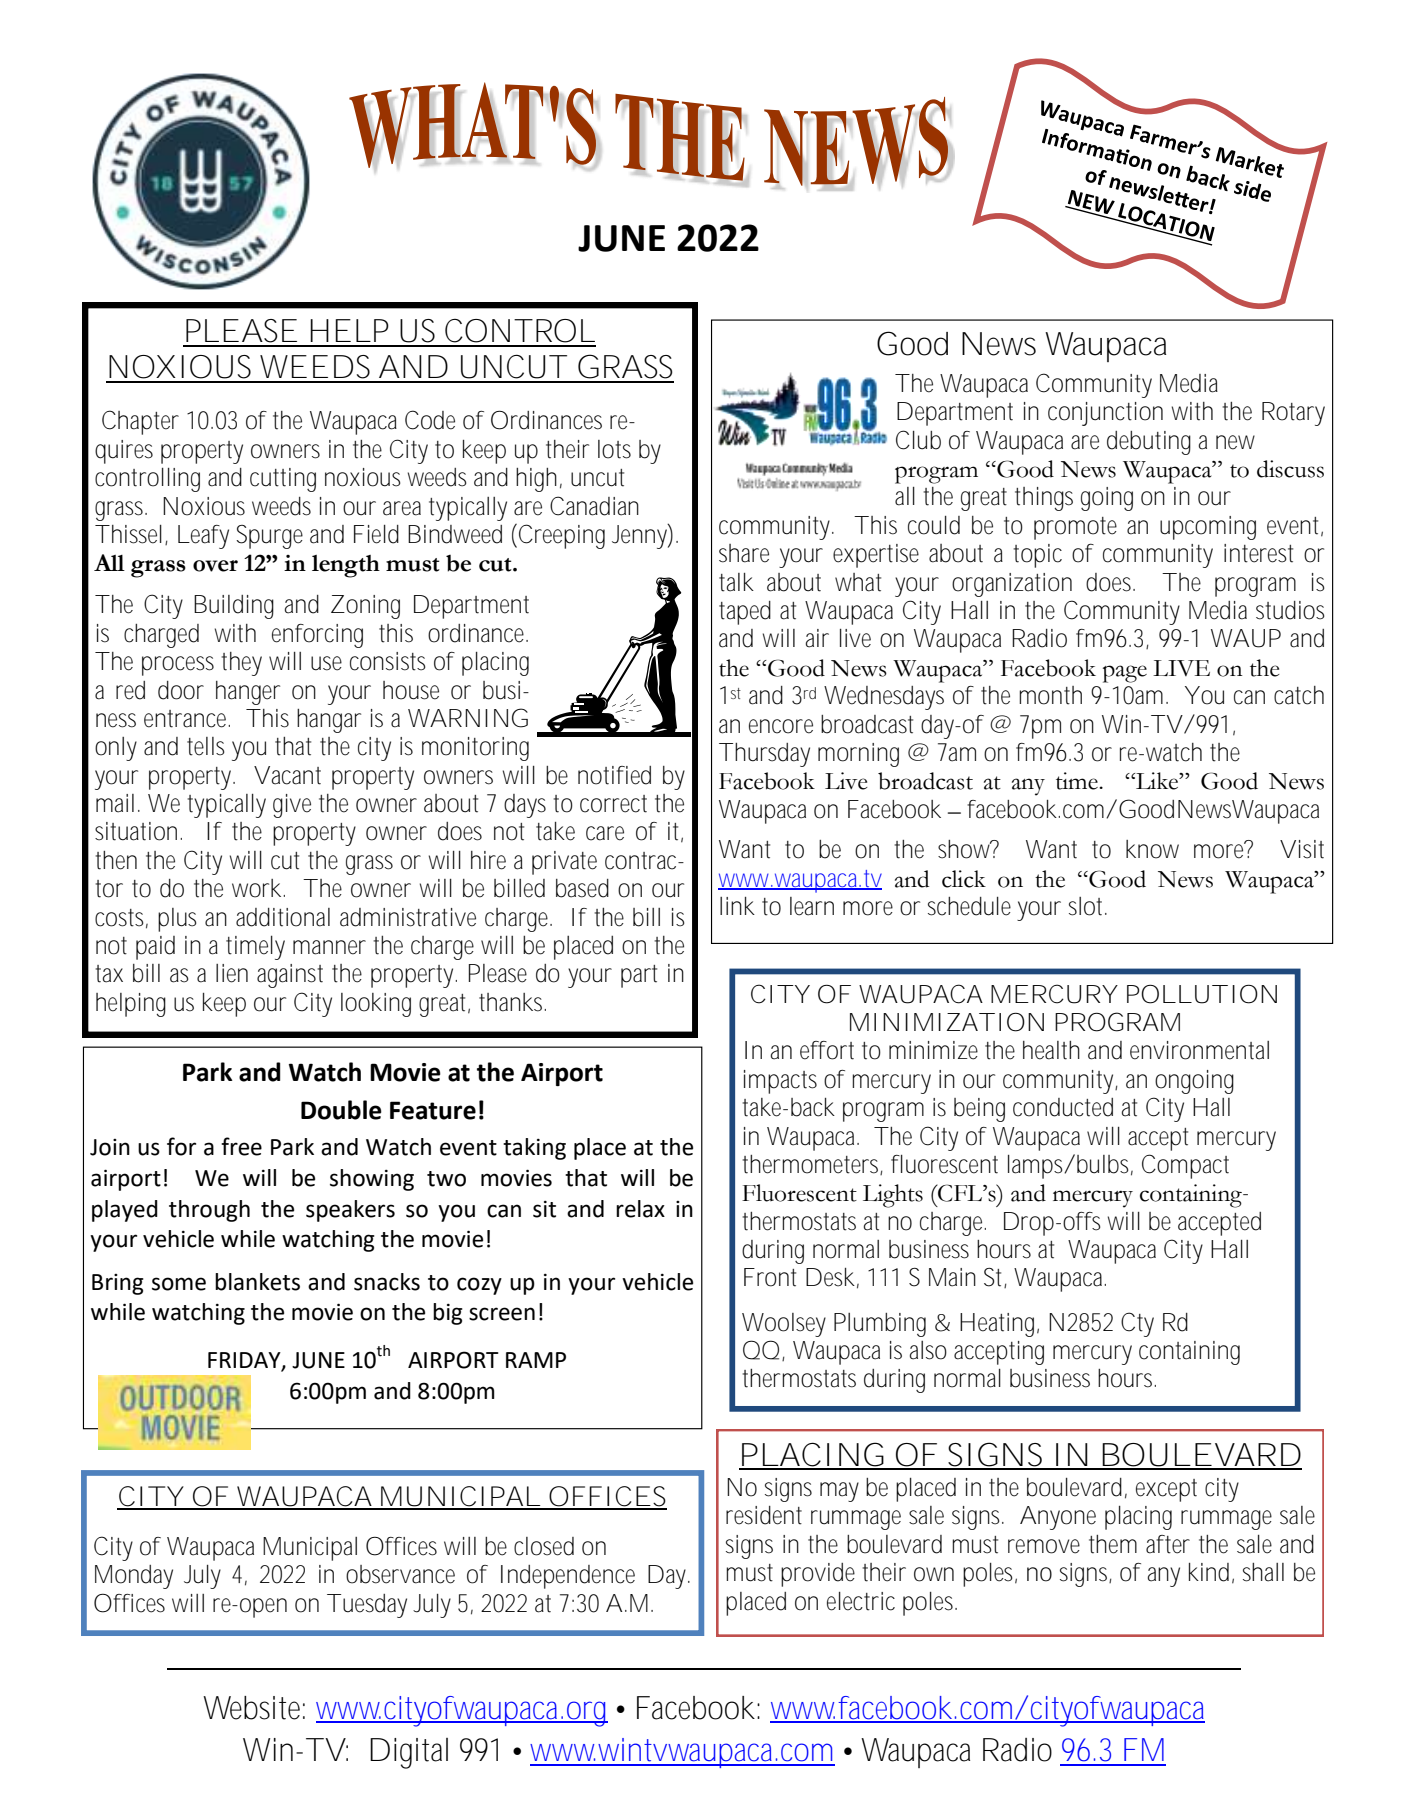 This screenshot has height=1816, width=1404. What do you see at coordinates (283, 480) in the screenshot?
I see `cutting` at bounding box center [283, 480].
